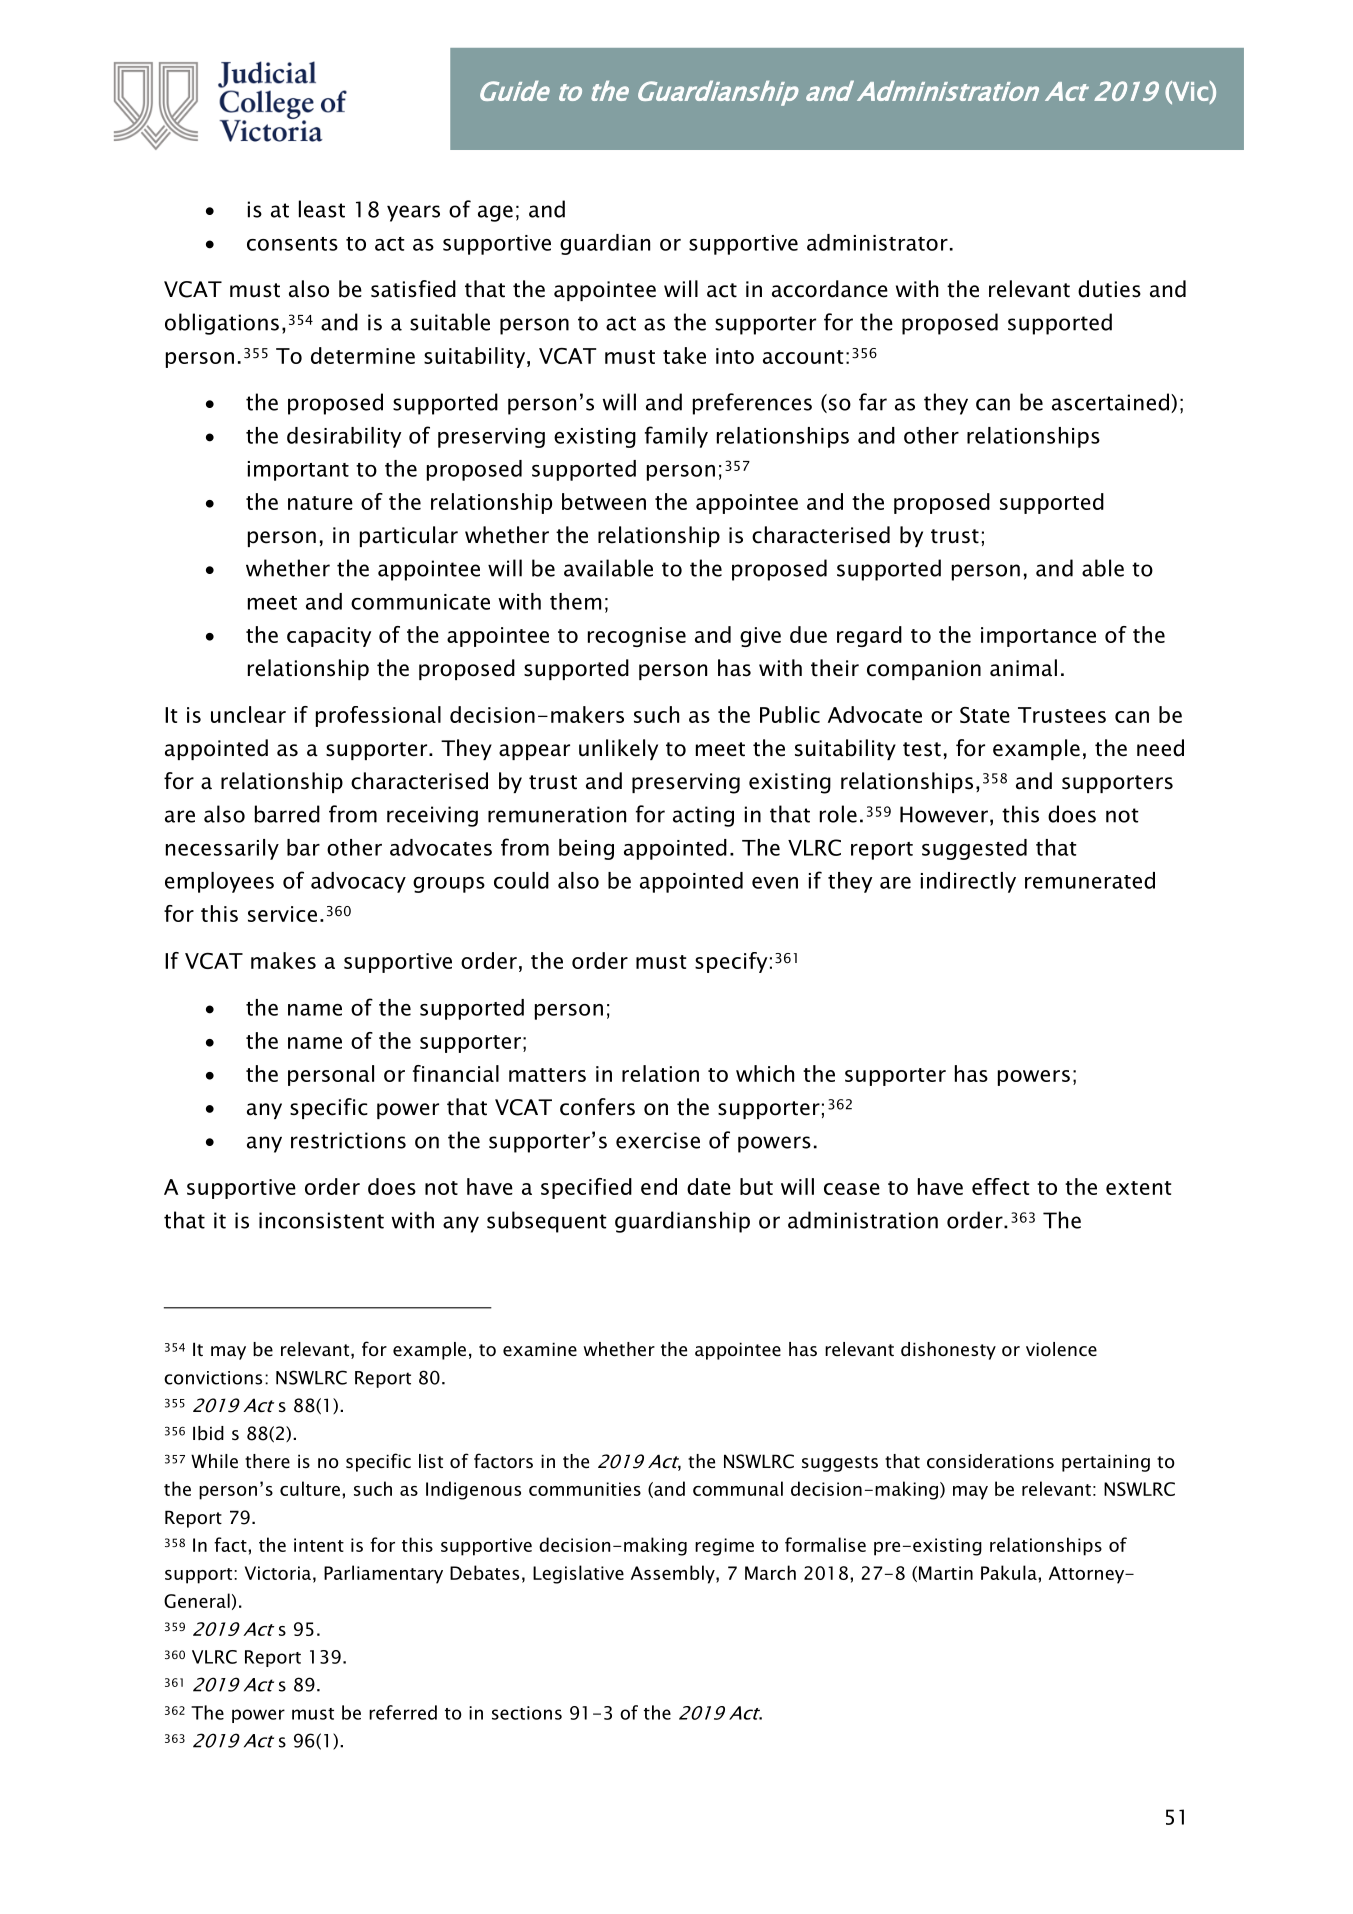 The height and width of the screenshot is (1914, 1353). I want to click on makes, so click(283, 960).
